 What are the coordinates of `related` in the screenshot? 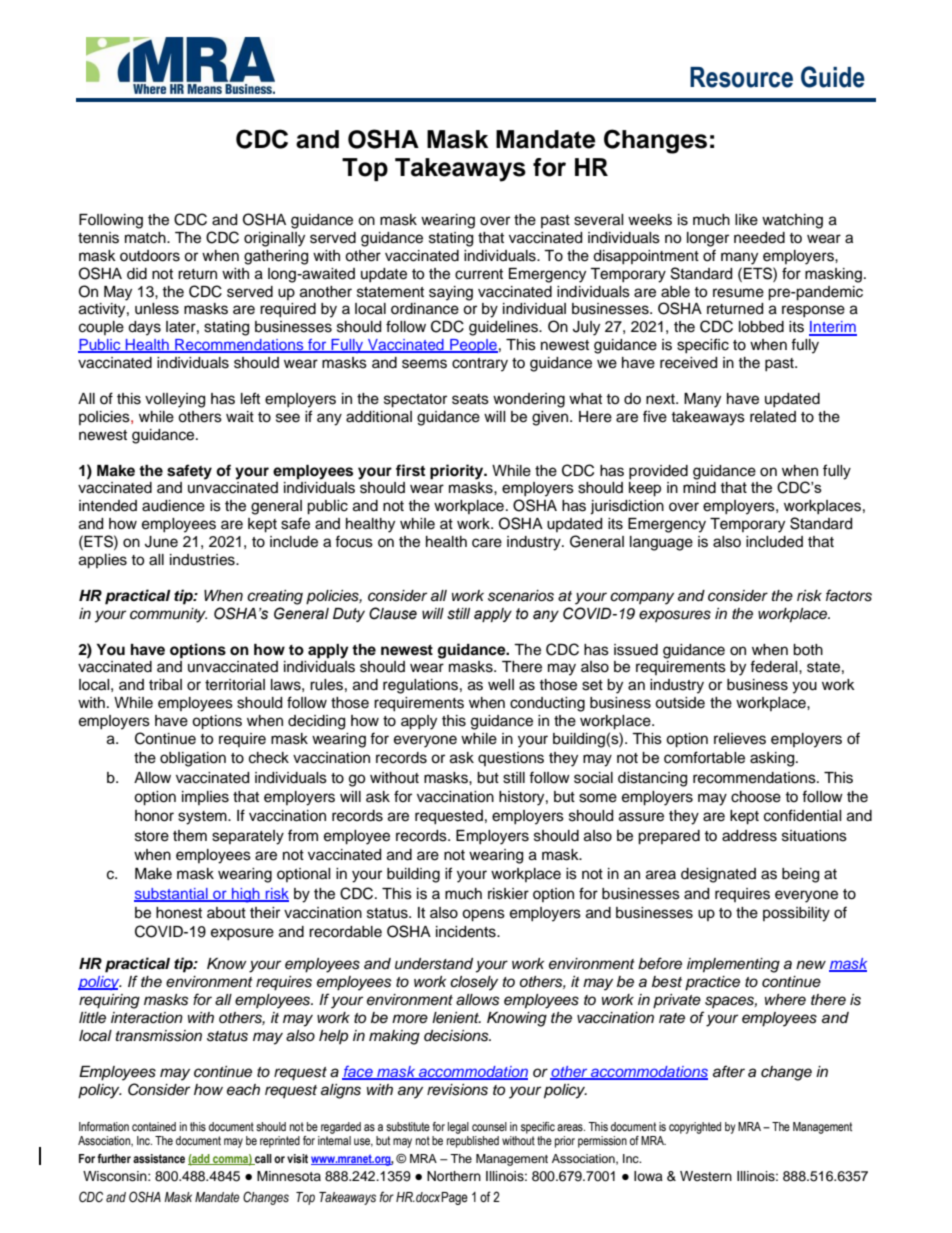 It's located at (773, 417).
